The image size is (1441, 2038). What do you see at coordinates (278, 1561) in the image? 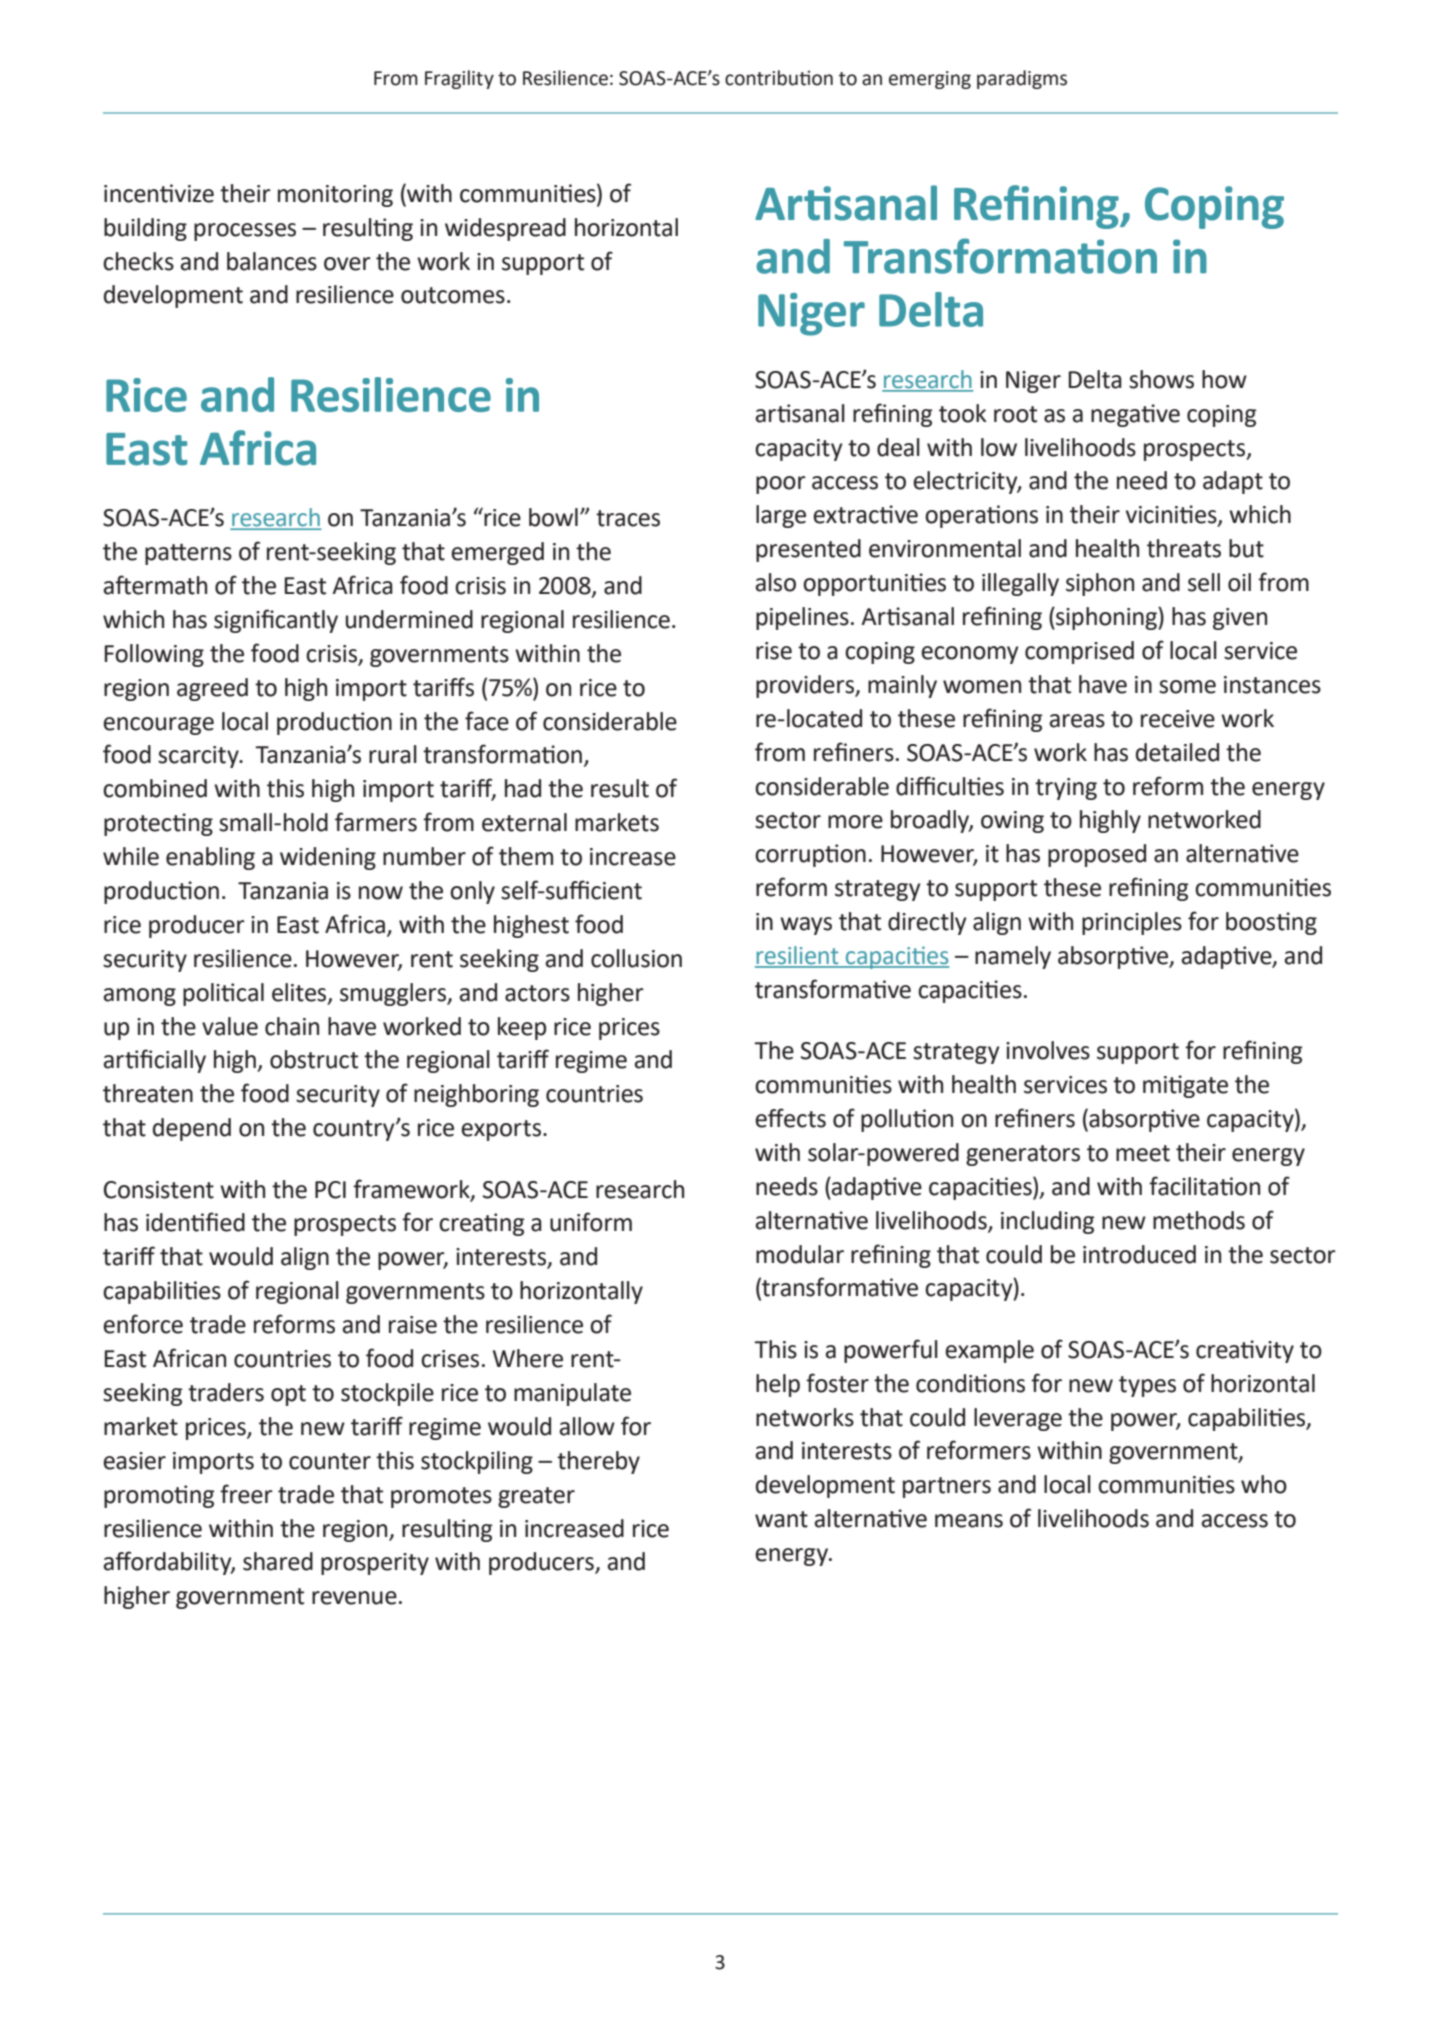
I see `shared` at bounding box center [278, 1561].
